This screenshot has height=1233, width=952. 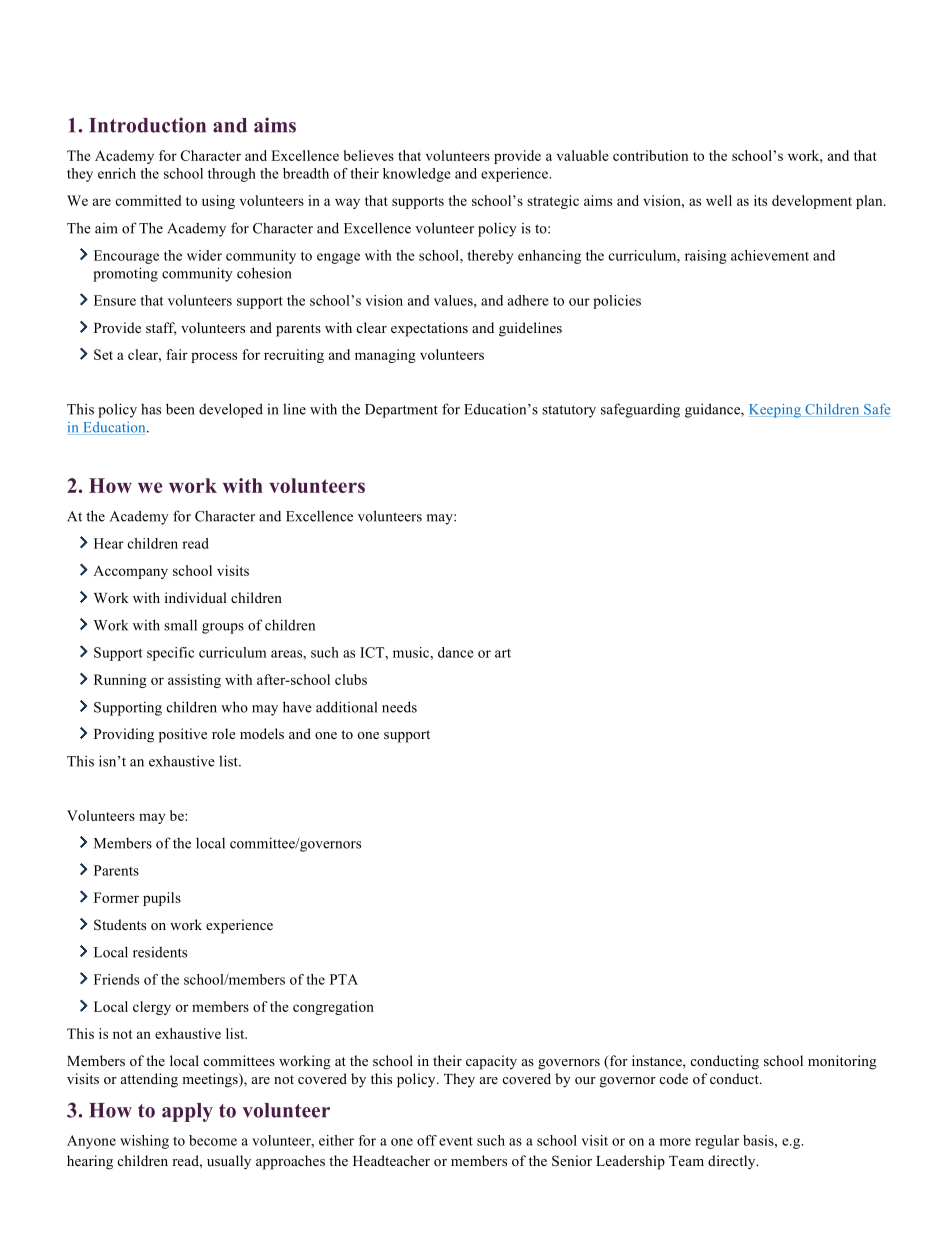 What do you see at coordinates (429, 329) in the screenshot?
I see `expectations` at bounding box center [429, 329].
